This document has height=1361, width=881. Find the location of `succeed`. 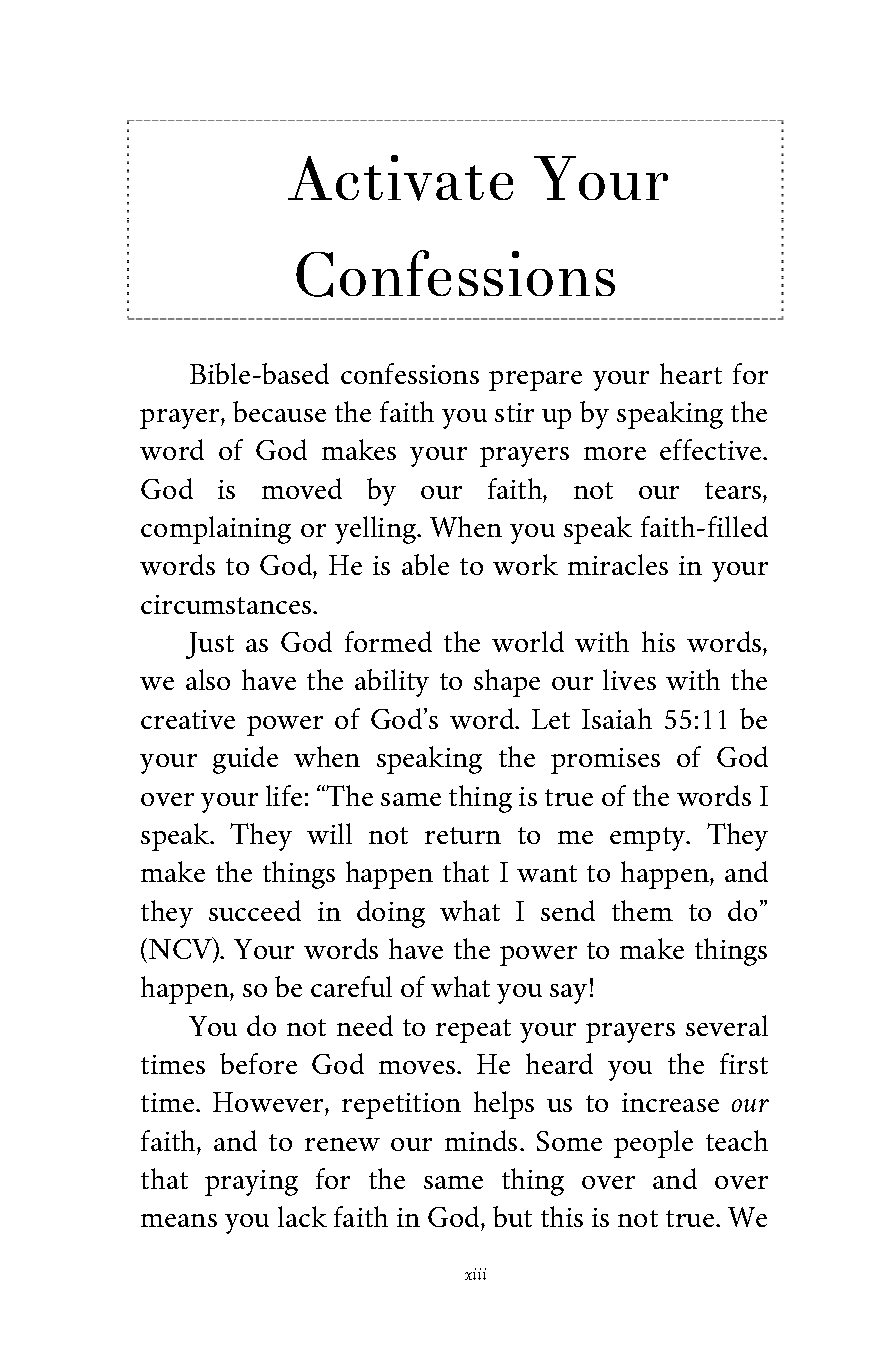

succeed is located at coordinates (255, 910).
